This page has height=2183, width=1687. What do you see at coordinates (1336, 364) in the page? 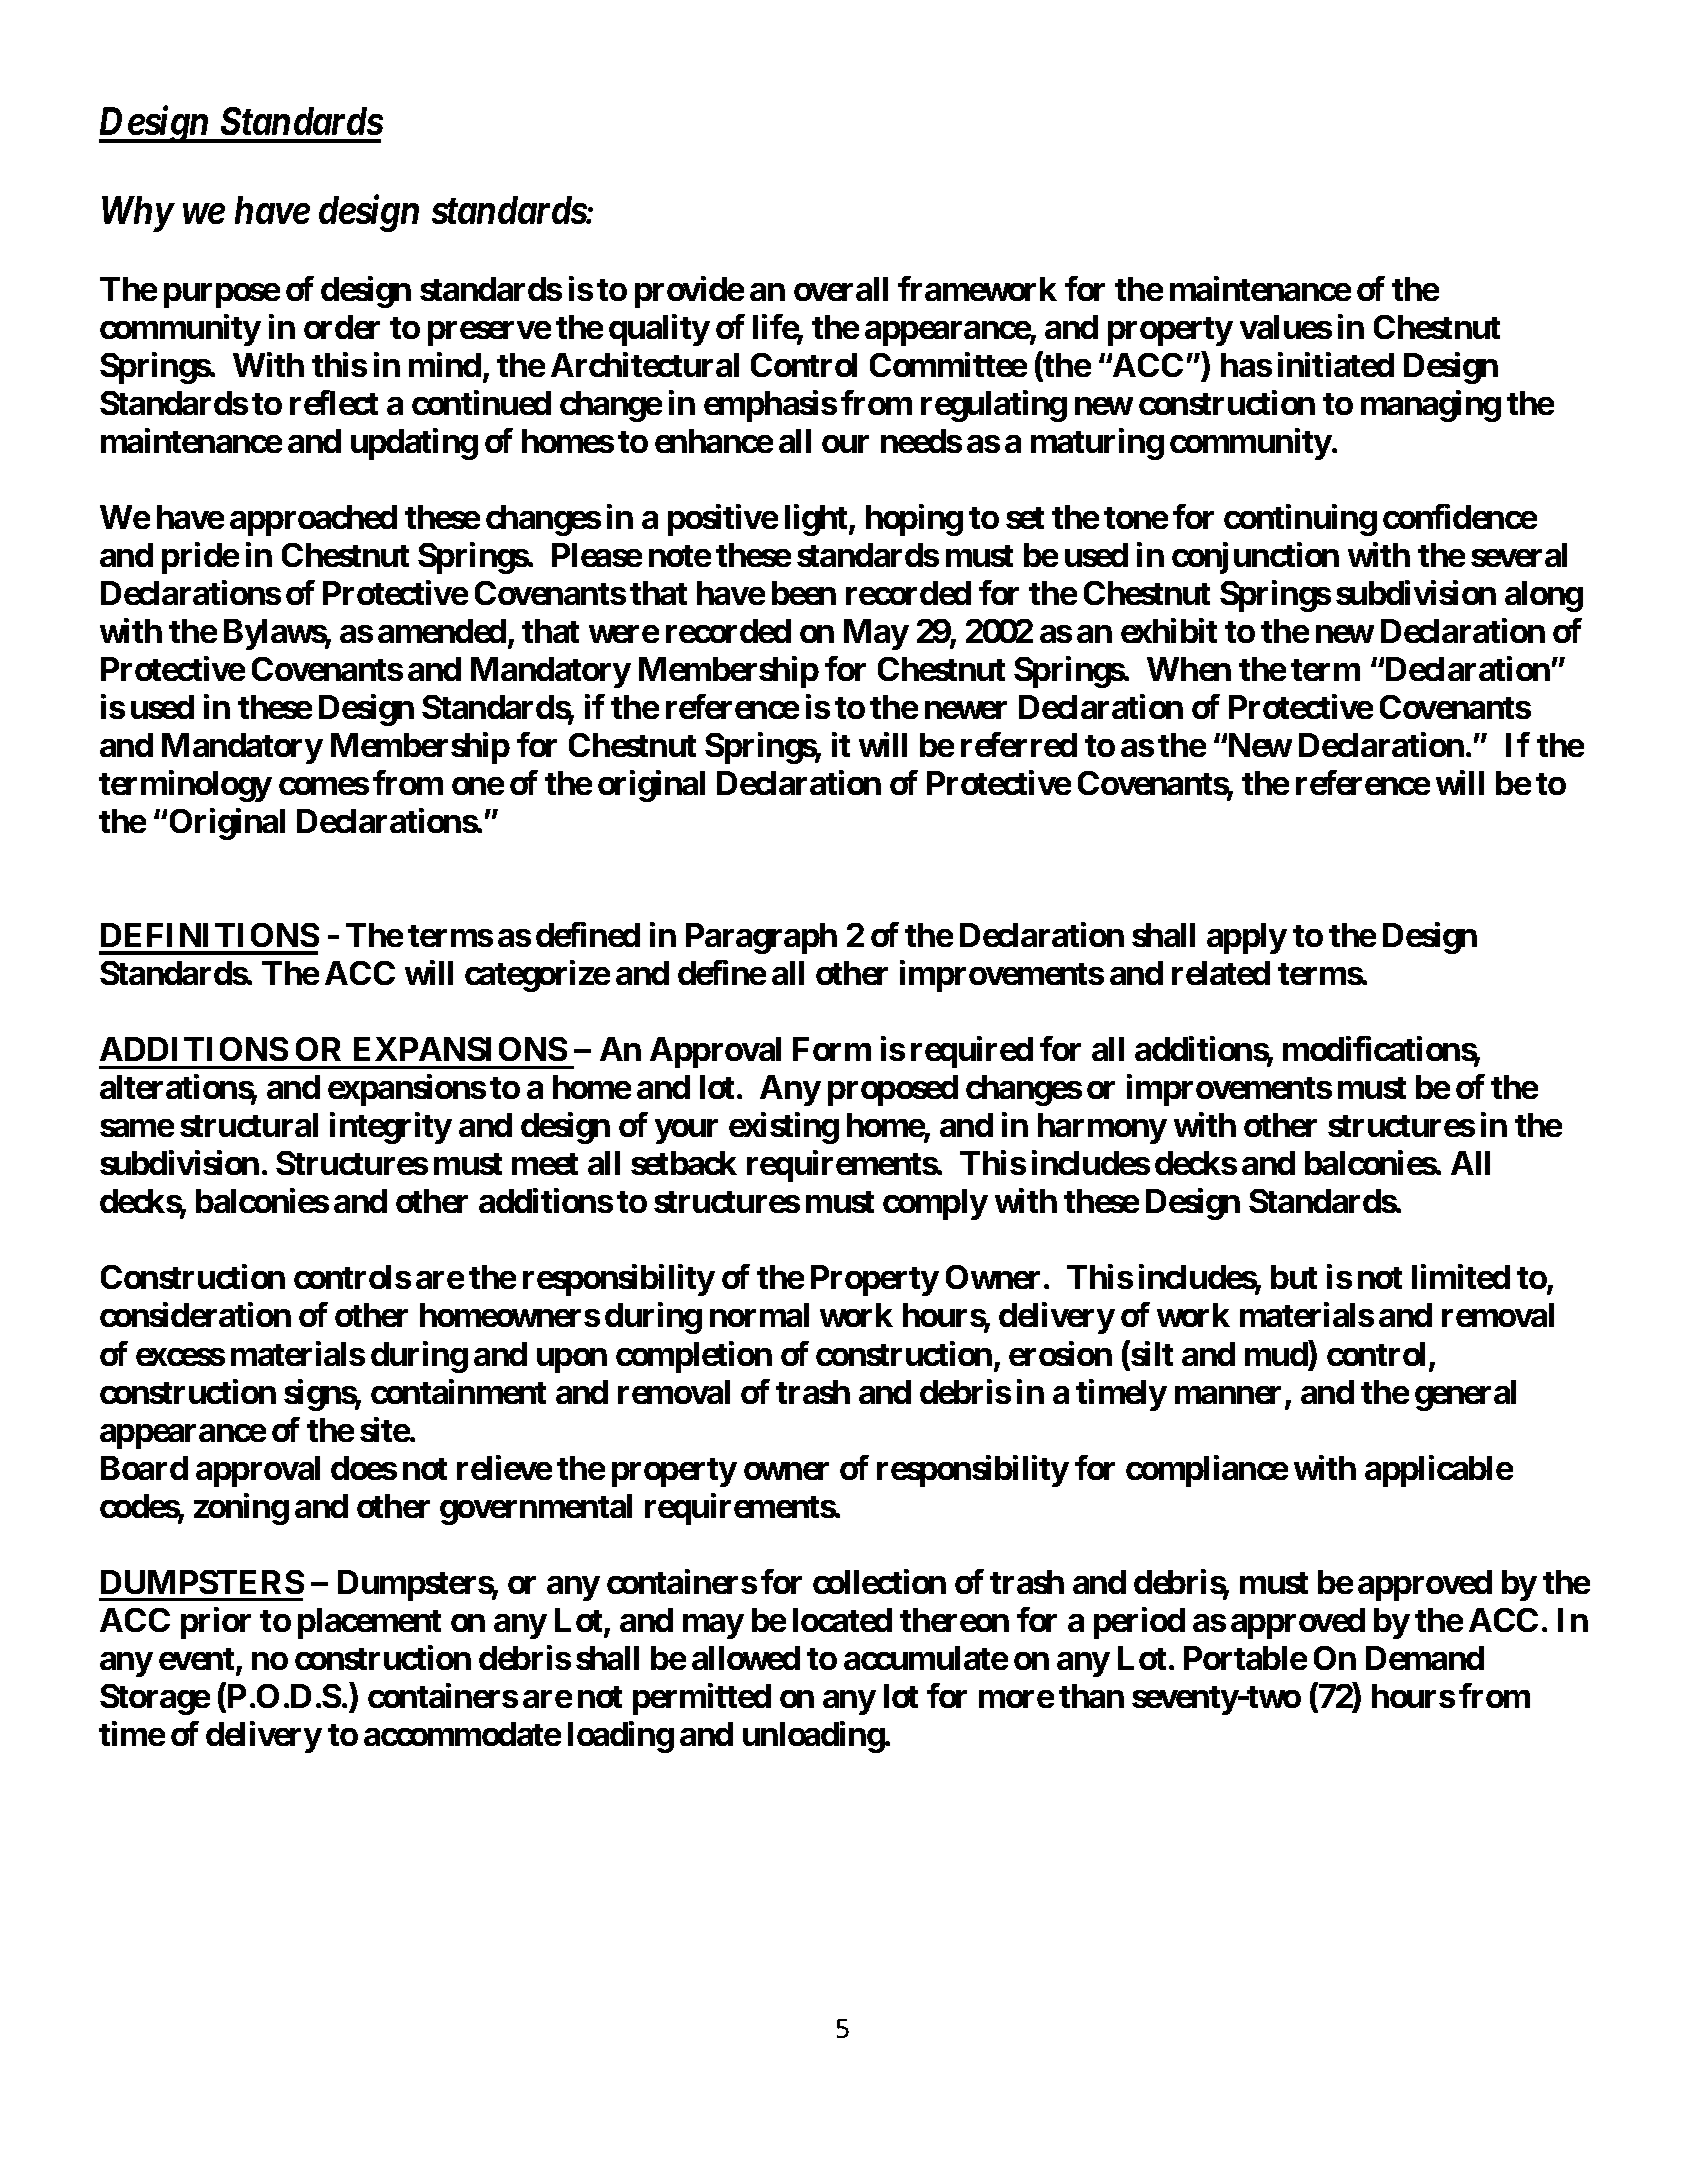
I see `initiated` at bounding box center [1336, 364].
